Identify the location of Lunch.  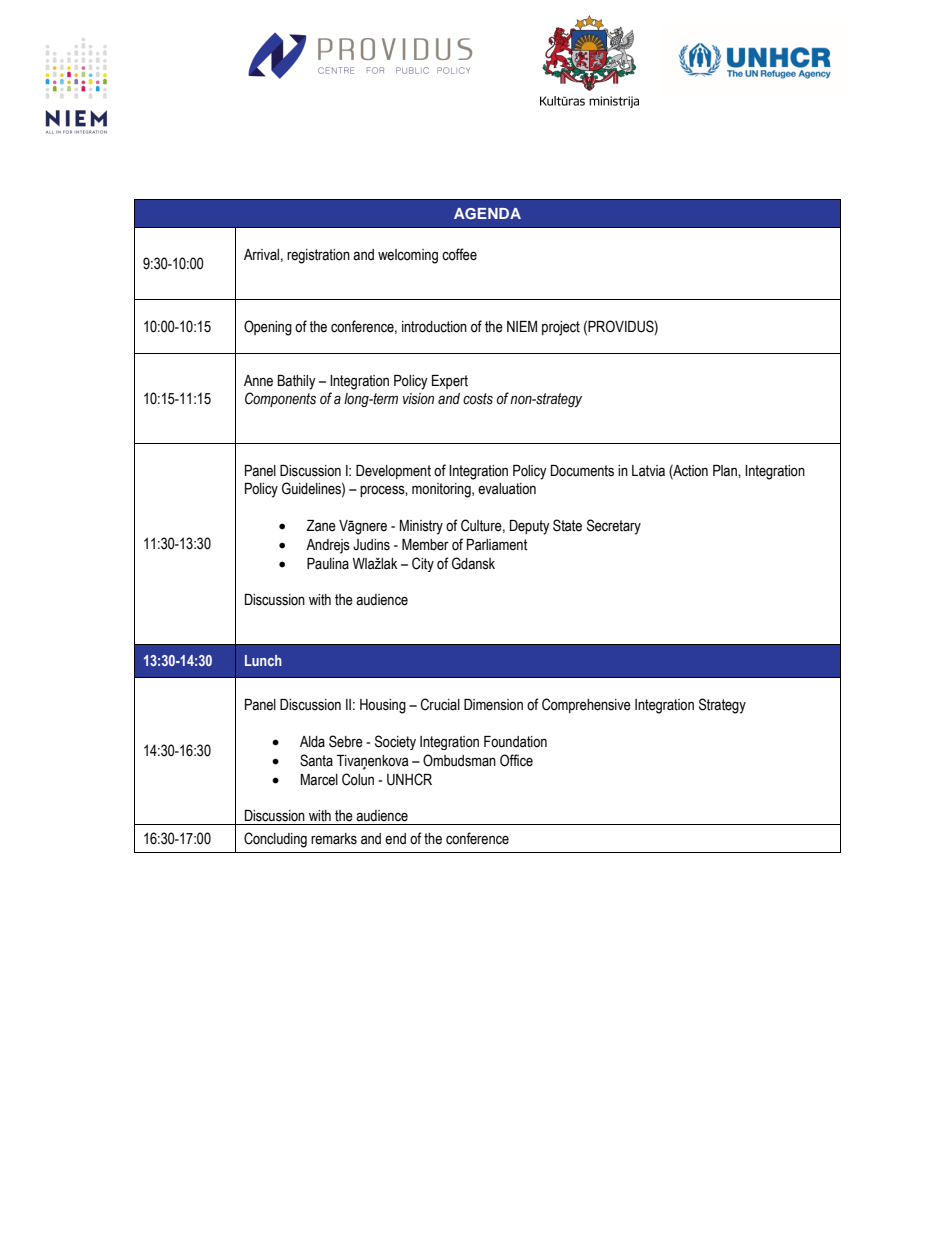
(263, 660).
